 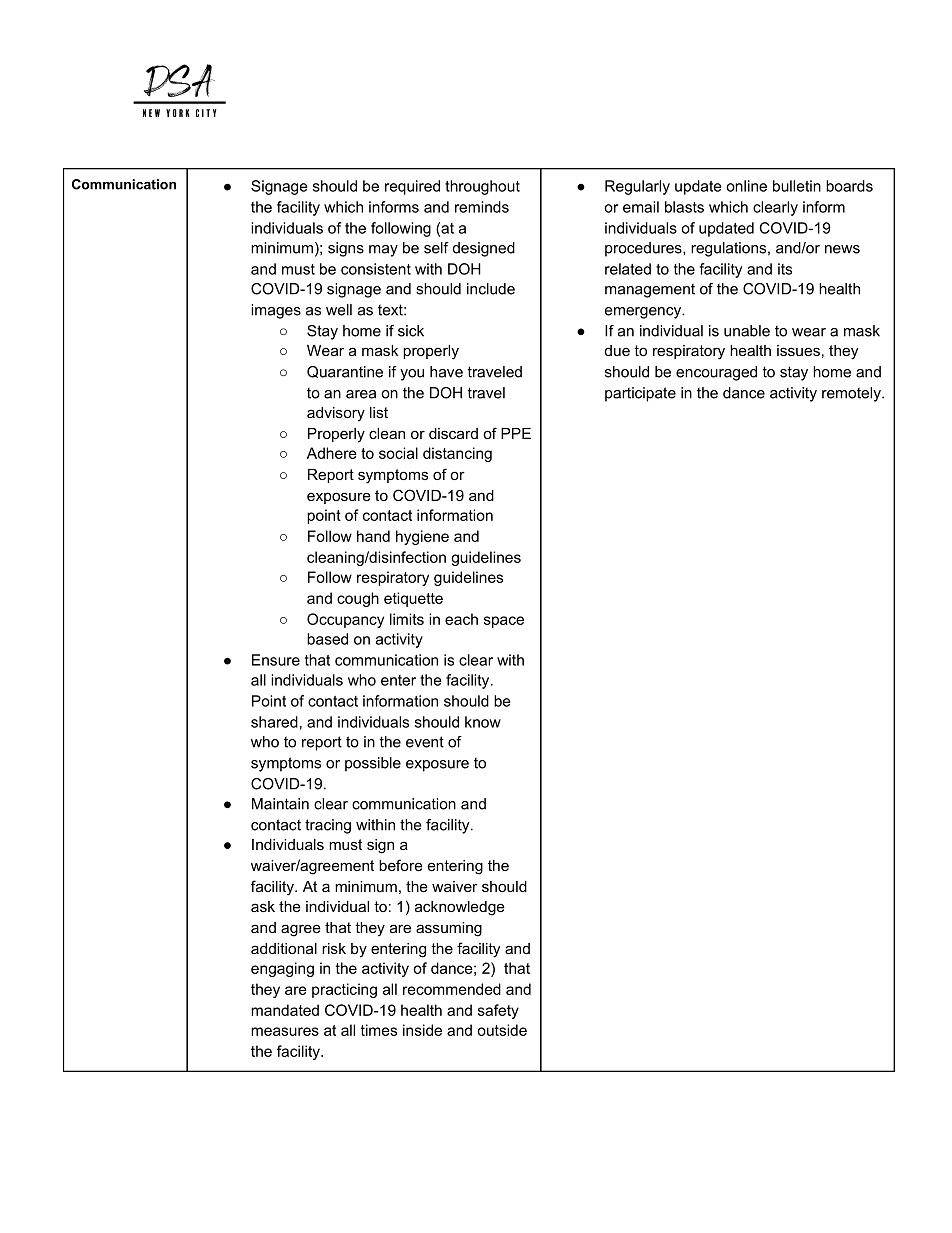 What do you see at coordinates (345, 620) in the screenshot?
I see `Occupancy` at bounding box center [345, 620].
